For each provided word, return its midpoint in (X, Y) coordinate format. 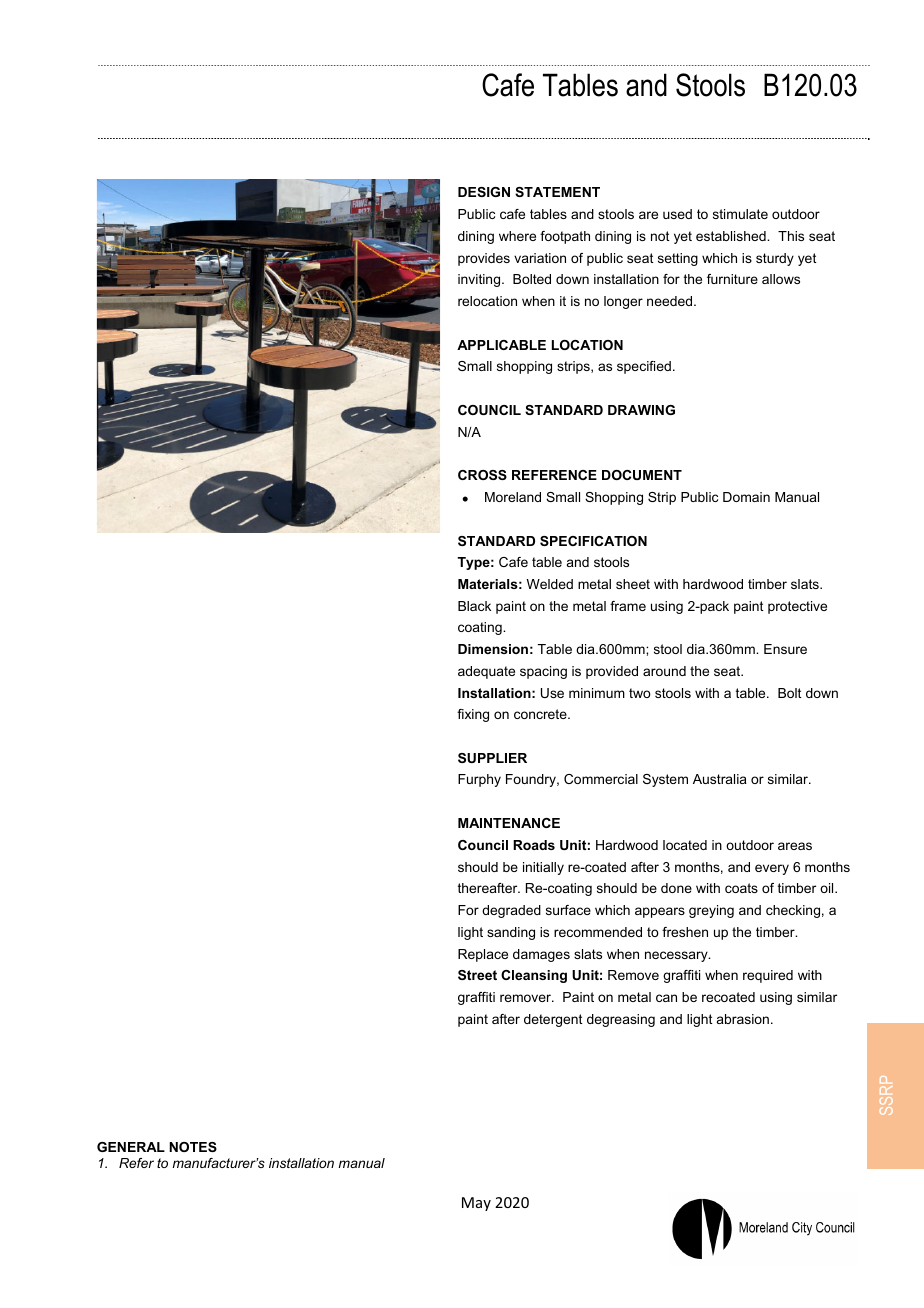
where (517, 236)
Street (477, 975)
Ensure (785, 649)
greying (711, 911)
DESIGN (484, 192)
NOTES (193, 1147)
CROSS (482, 475)
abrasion (743, 1019)
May (476, 1204)
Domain (746, 497)
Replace (483, 955)
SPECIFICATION (593, 541)
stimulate (740, 214)
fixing (473, 715)
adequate (486, 672)
